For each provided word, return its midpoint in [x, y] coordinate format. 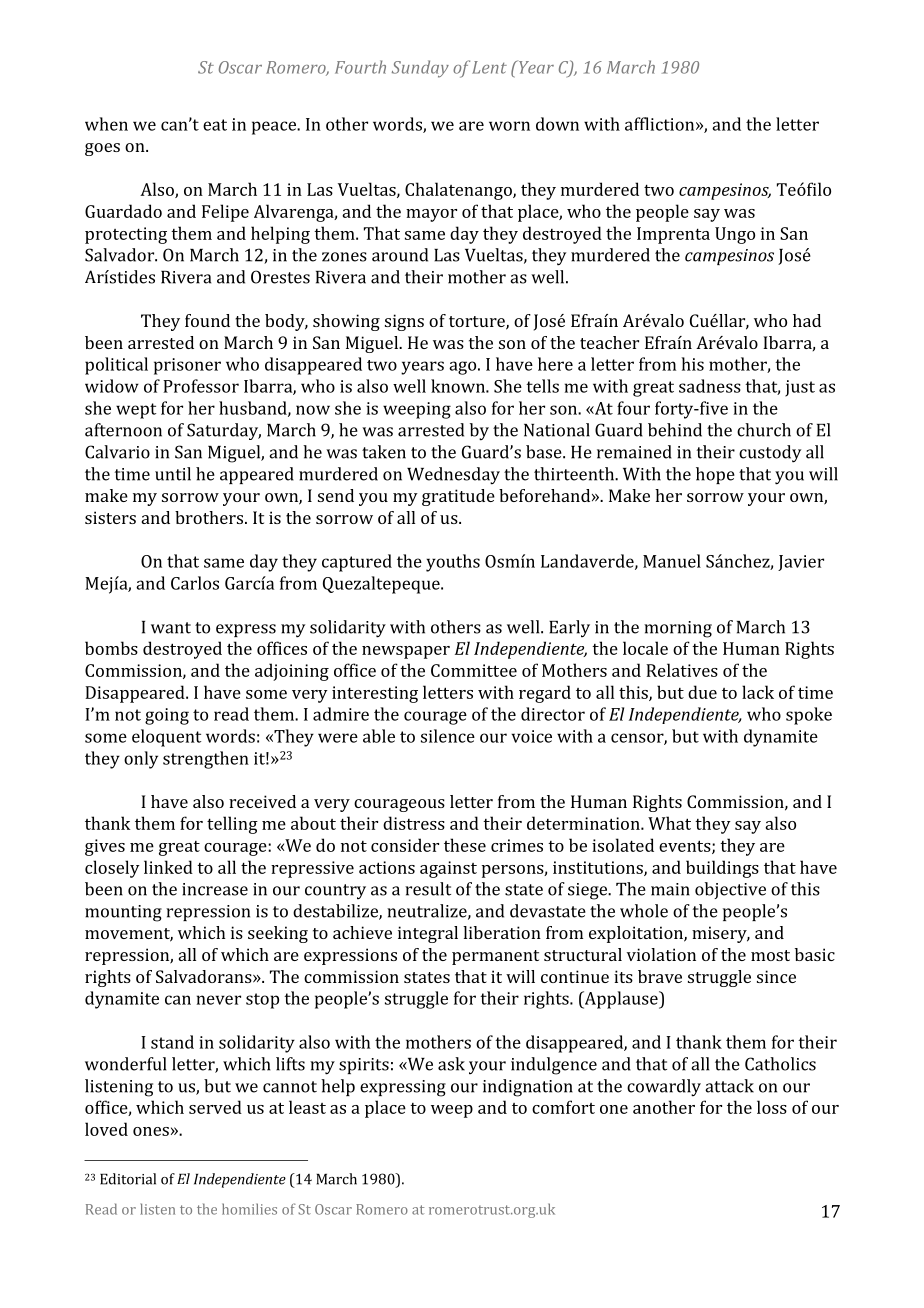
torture [478, 323]
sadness [710, 386]
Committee [474, 670]
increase [215, 889]
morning [678, 629]
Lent [489, 67]
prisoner [187, 366]
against [448, 869]
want [171, 628]
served [215, 1107]
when [106, 124]
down [557, 124]
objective [730, 890]
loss [772, 1107]
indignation [528, 1088]
